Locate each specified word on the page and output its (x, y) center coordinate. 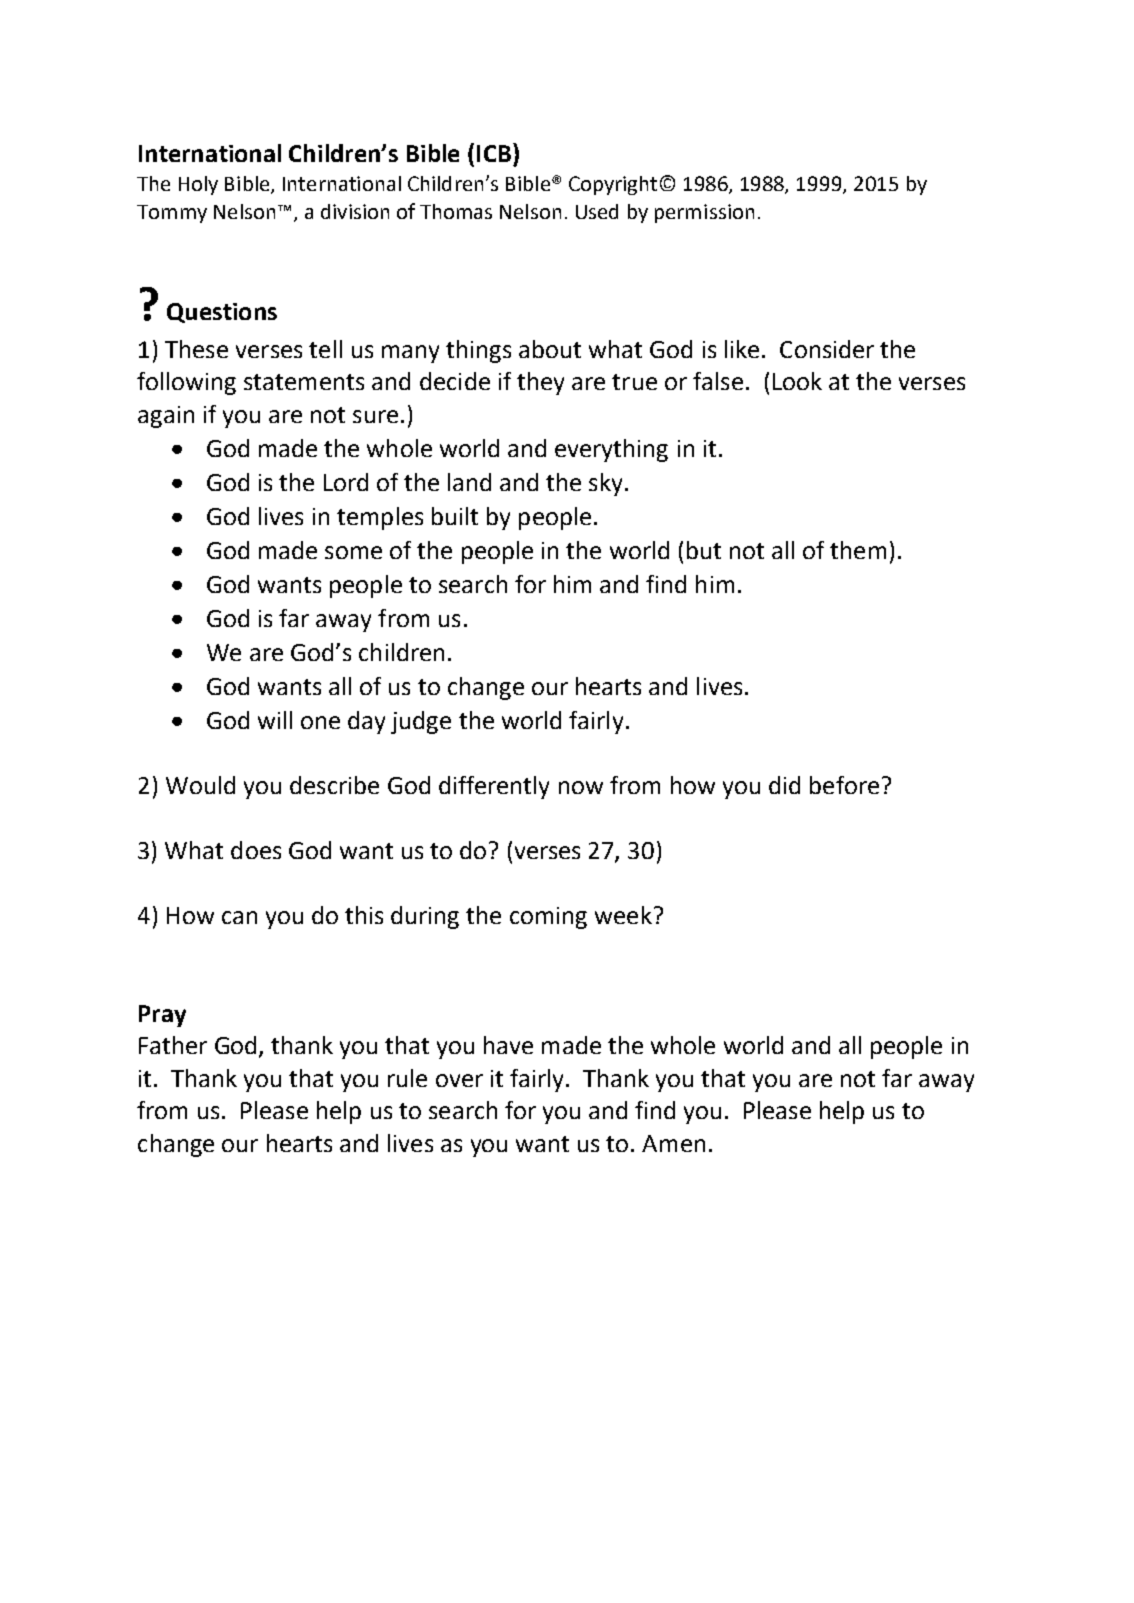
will (275, 720)
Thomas (456, 211)
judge (421, 722)
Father (173, 1045)
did (784, 785)
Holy (198, 185)
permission (704, 213)
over (459, 1080)
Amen (673, 1143)
